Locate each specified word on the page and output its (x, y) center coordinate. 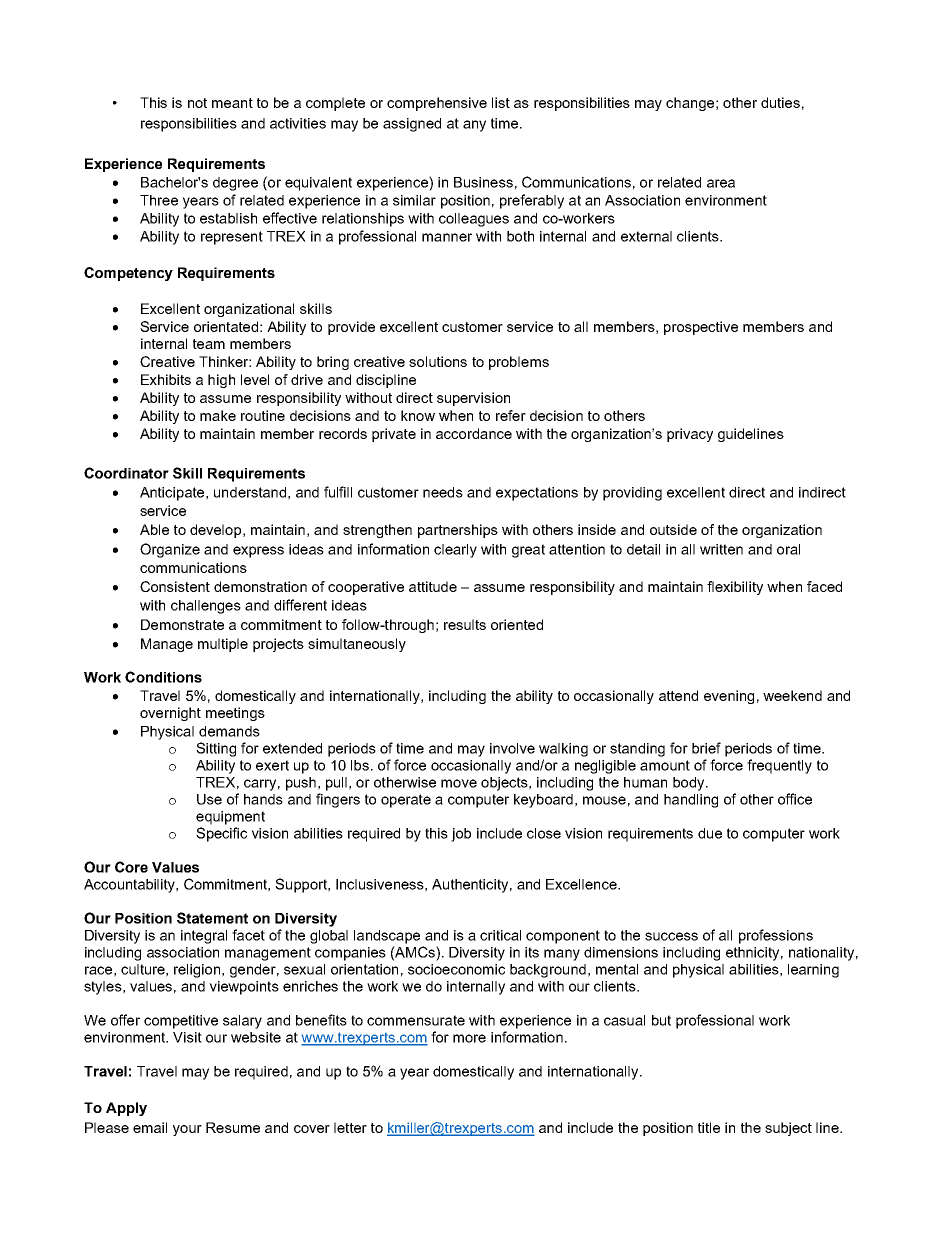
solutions (438, 361)
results (465, 624)
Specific (221, 834)
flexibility (735, 588)
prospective (701, 328)
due (710, 833)
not (197, 103)
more (469, 1038)
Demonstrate (182, 624)
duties (780, 102)
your (187, 1130)
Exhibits (166, 379)
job (461, 835)
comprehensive (437, 104)
